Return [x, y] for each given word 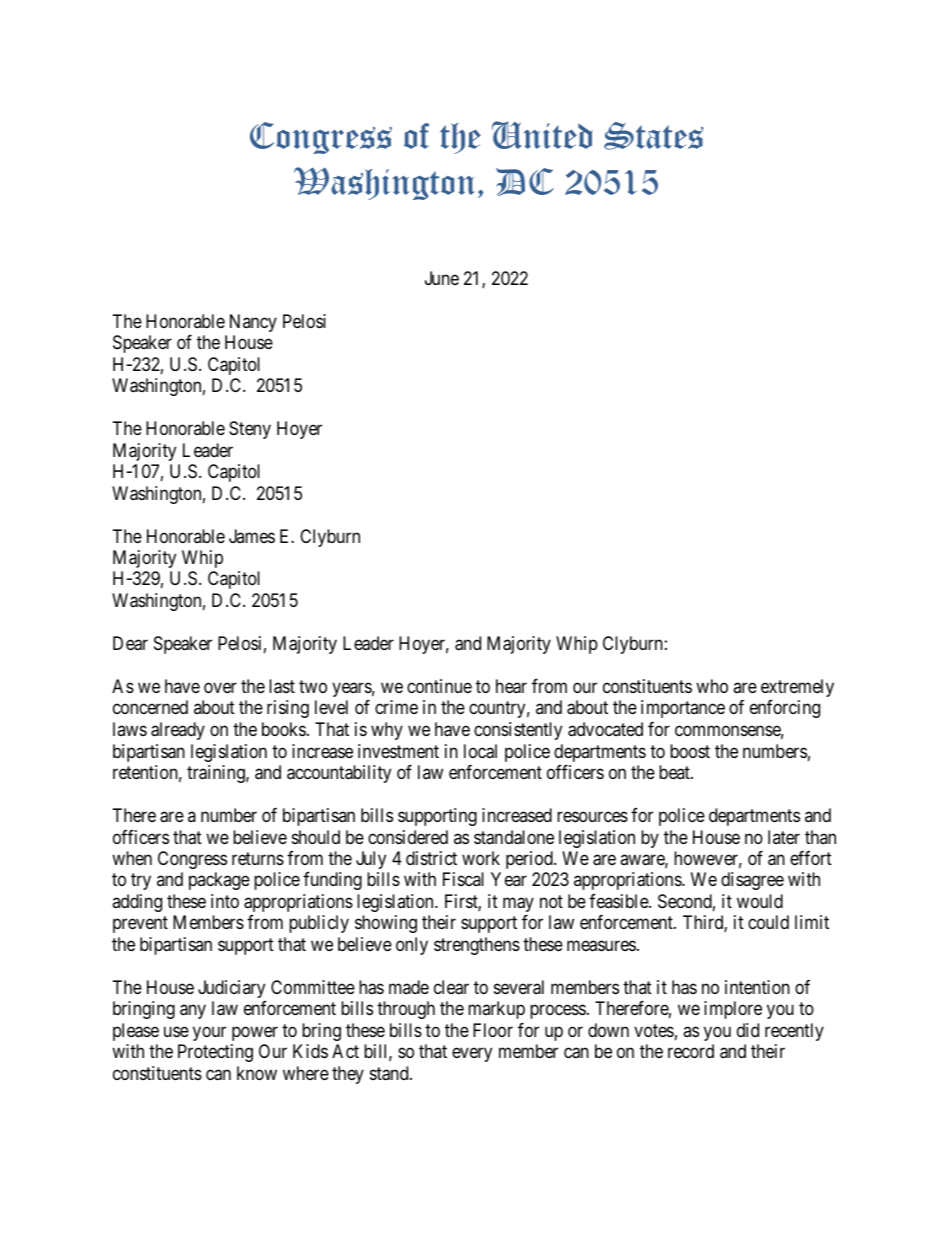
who [712, 686]
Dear [130, 643]
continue [439, 686]
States [653, 136]
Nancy [253, 323]
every [472, 1055]
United [542, 135]
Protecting [215, 1053]
